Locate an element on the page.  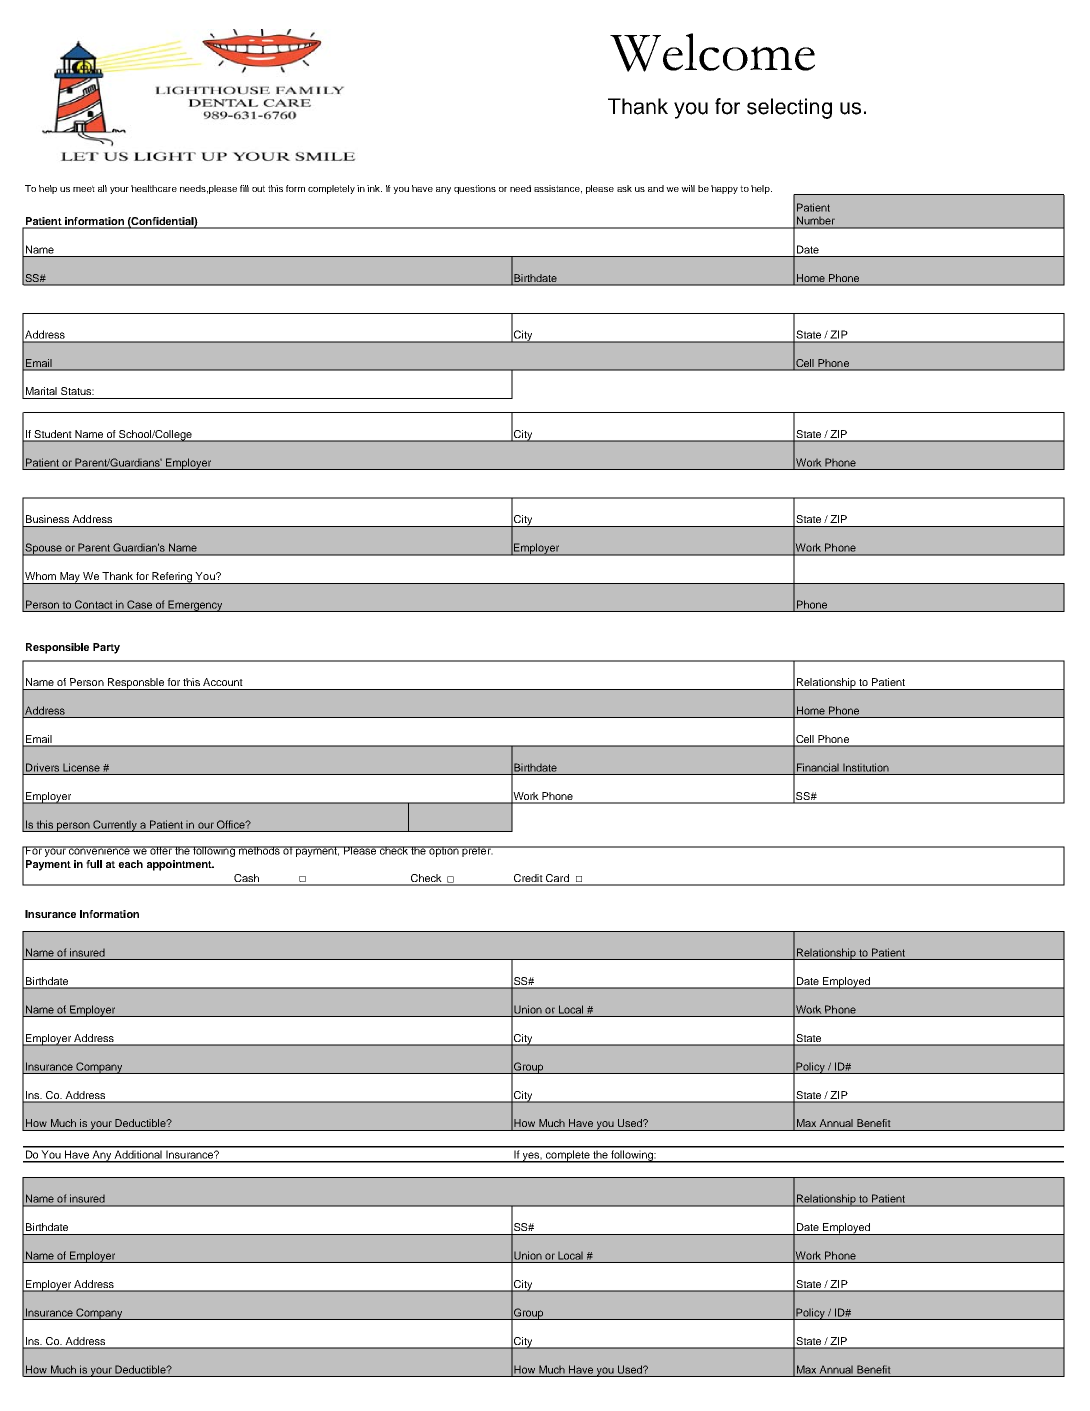
option is located at coordinates (444, 851).
